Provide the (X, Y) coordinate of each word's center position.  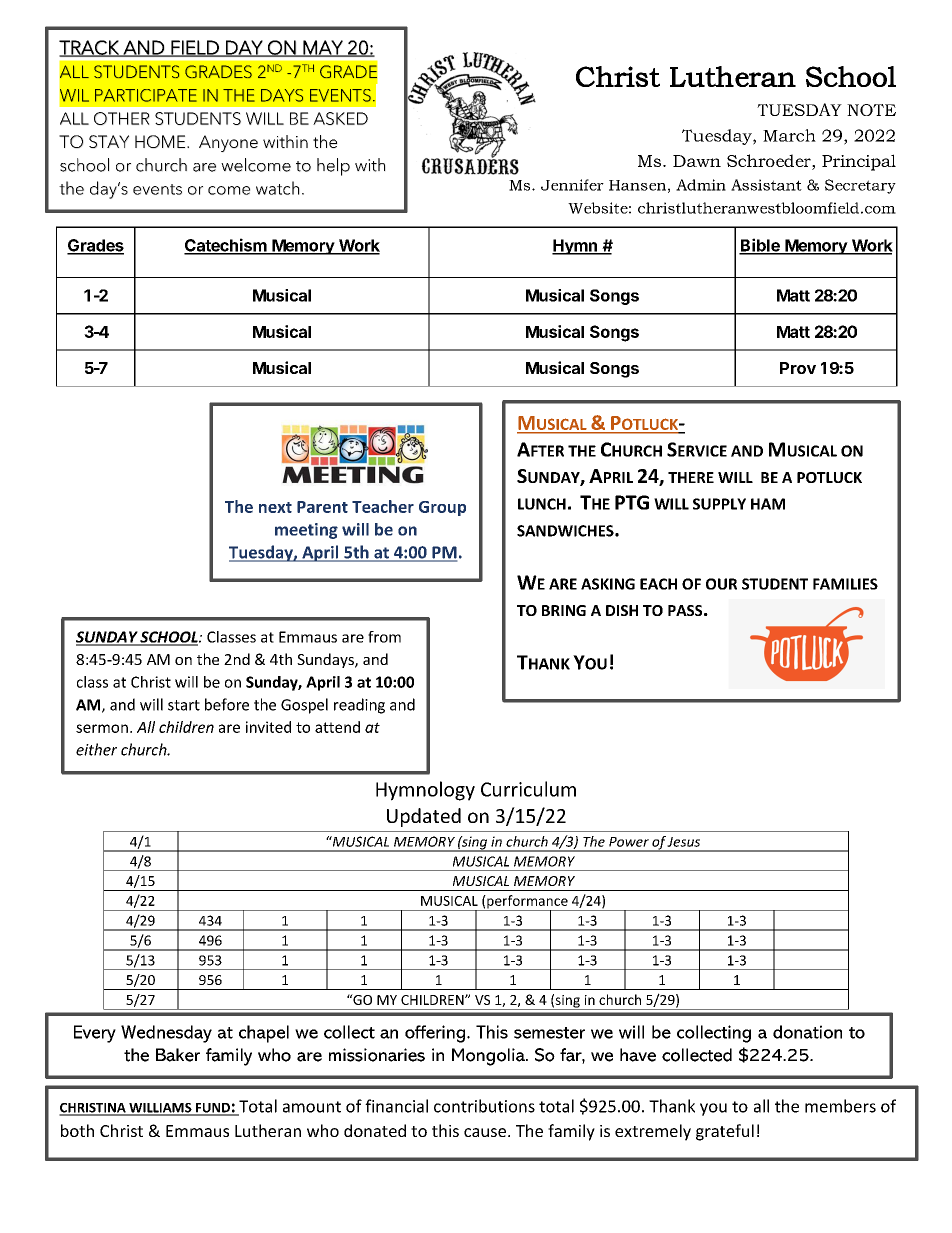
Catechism (226, 246)
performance (527, 903)
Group (442, 508)
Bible (760, 246)
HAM (768, 504)
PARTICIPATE (146, 95)
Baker (178, 1055)
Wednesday (166, 1034)
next (275, 507)
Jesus (683, 842)
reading (359, 706)
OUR (721, 584)
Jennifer (572, 185)
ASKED (340, 118)
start (184, 705)
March (789, 135)
